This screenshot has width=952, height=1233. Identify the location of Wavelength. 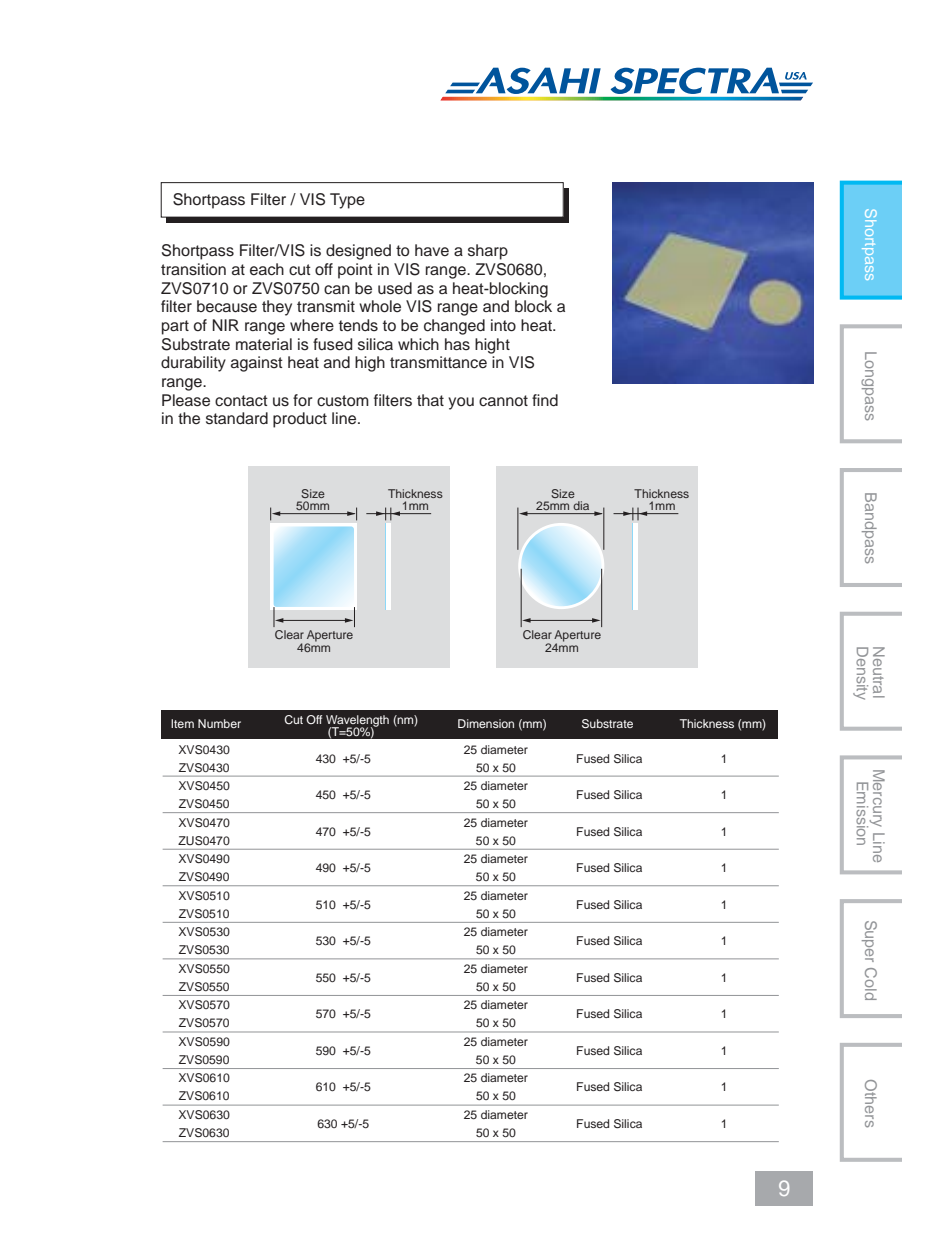
(357, 722).
